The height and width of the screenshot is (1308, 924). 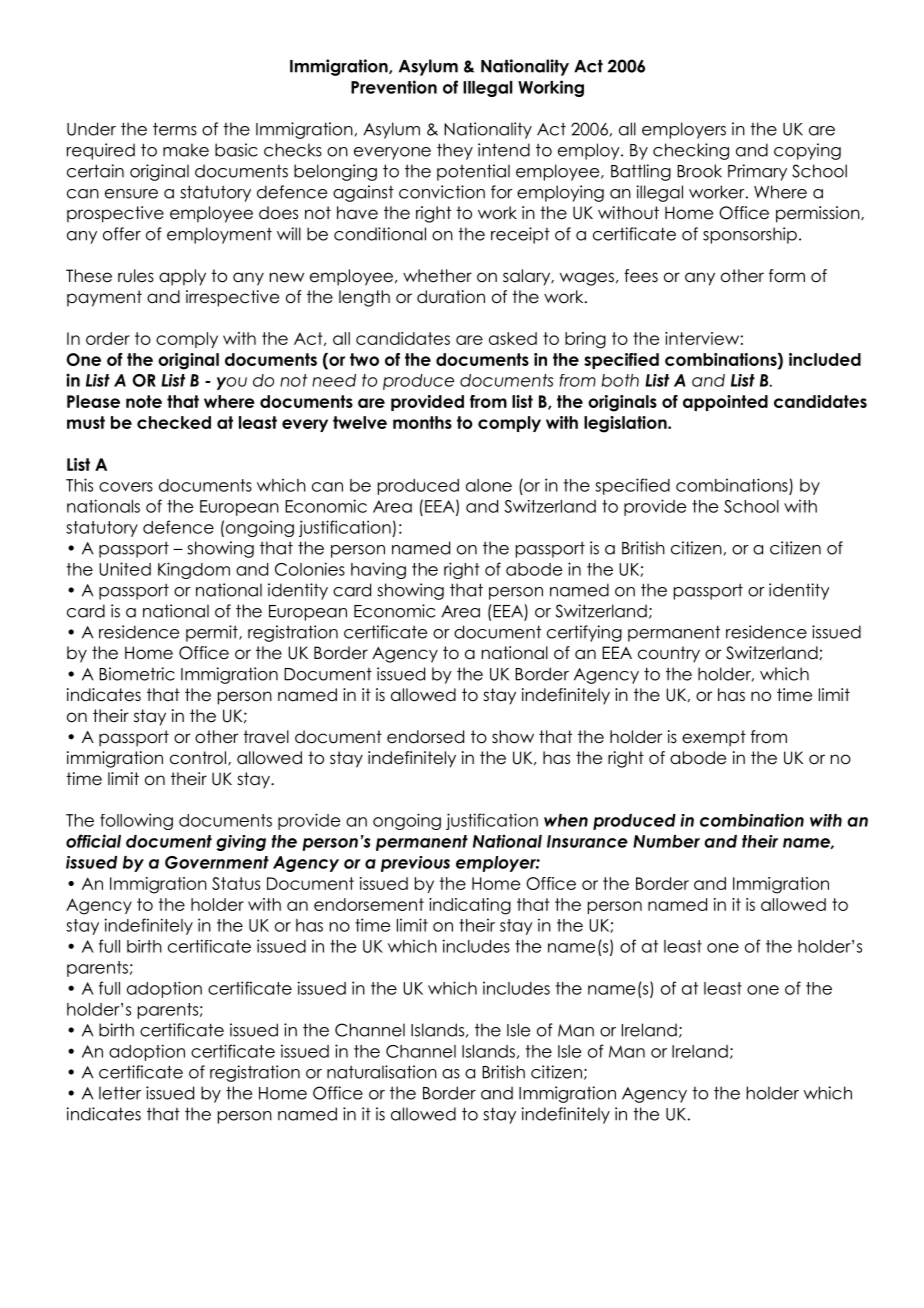 I want to click on form, so click(x=787, y=276).
